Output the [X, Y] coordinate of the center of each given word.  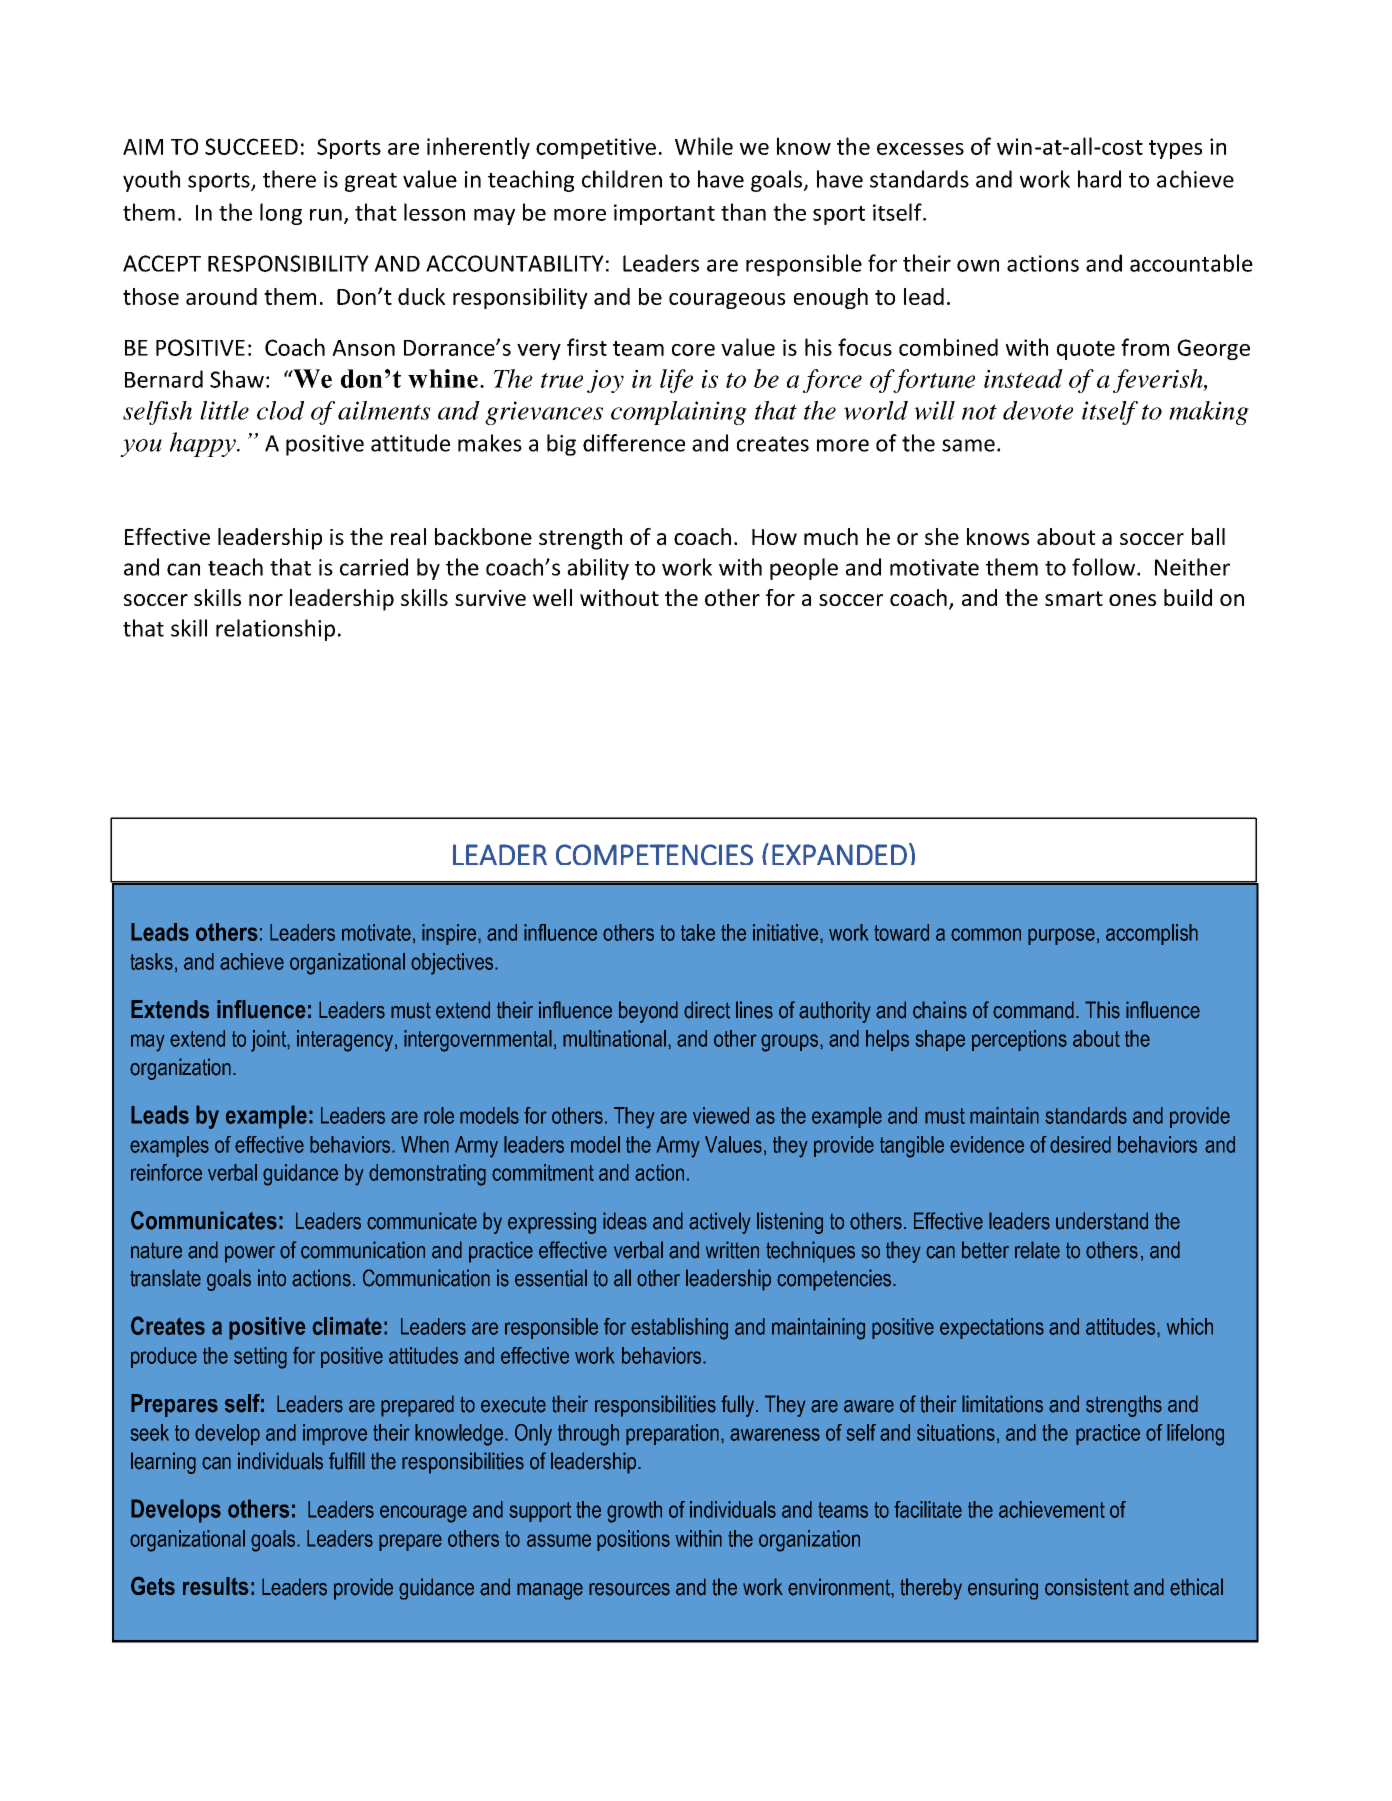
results [216, 1586]
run [326, 215]
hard [1099, 179]
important [664, 214]
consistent [1087, 1587]
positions [633, 1540]
